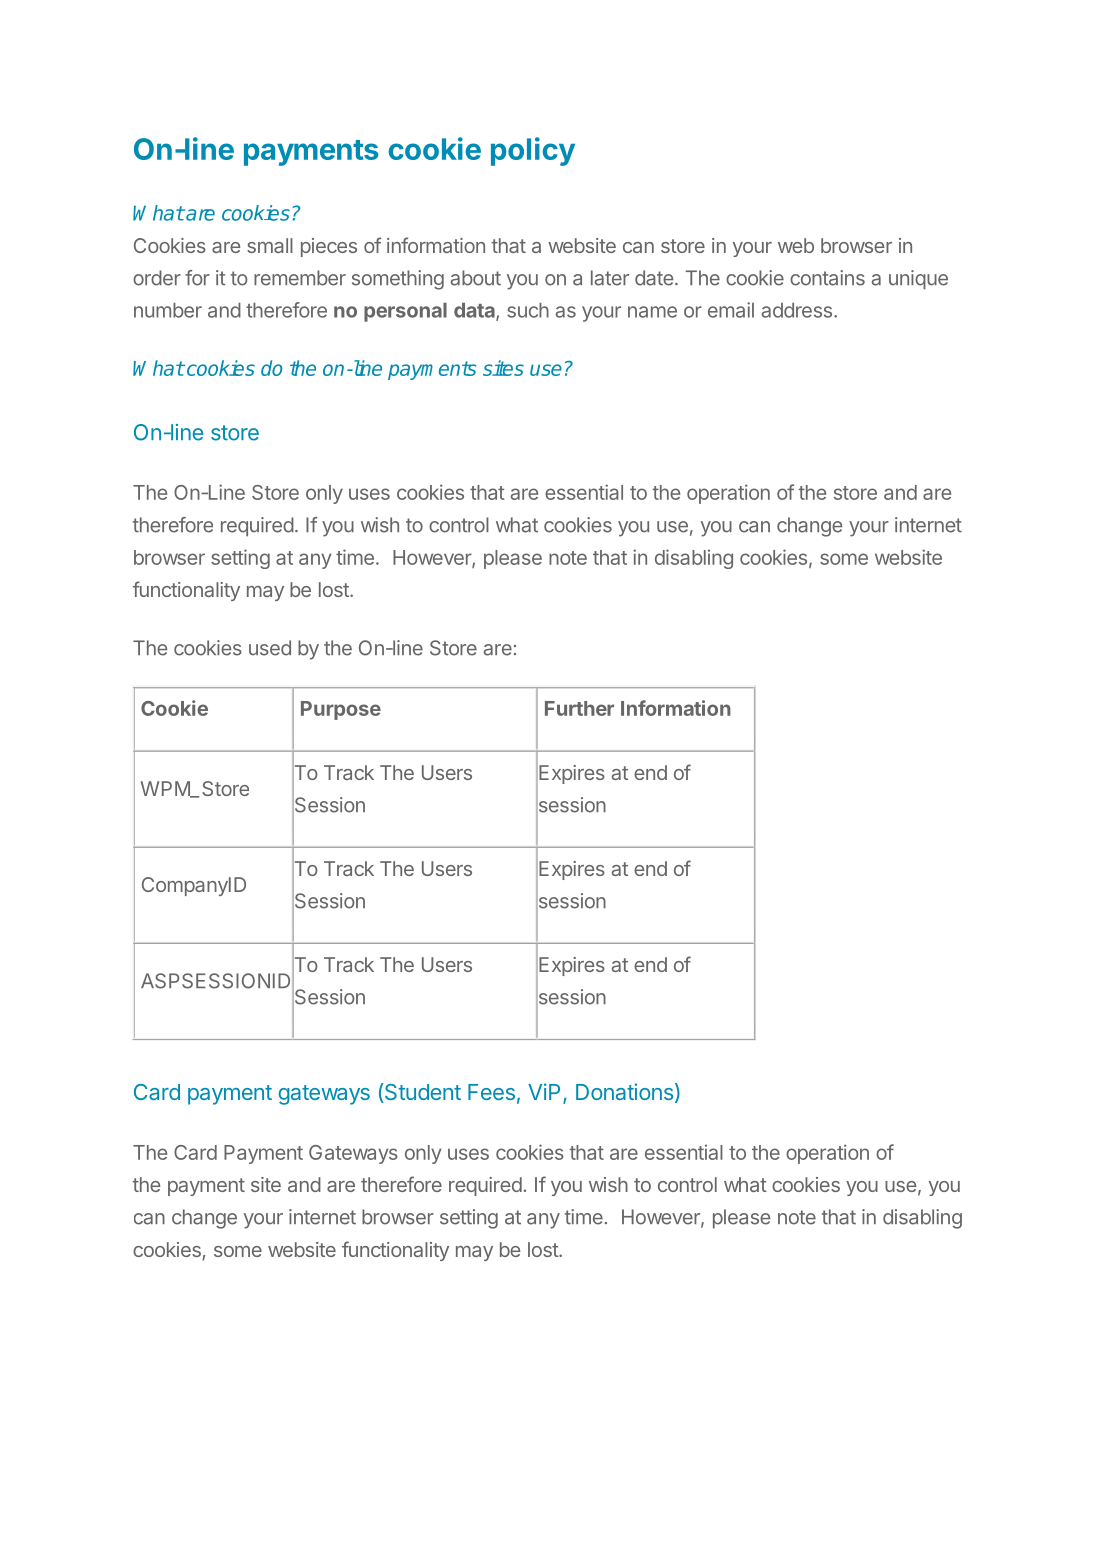 This document has width=1095, height=1550. Describe the element at coordinates (579, 708) in the document. I see `Further` at that location.
